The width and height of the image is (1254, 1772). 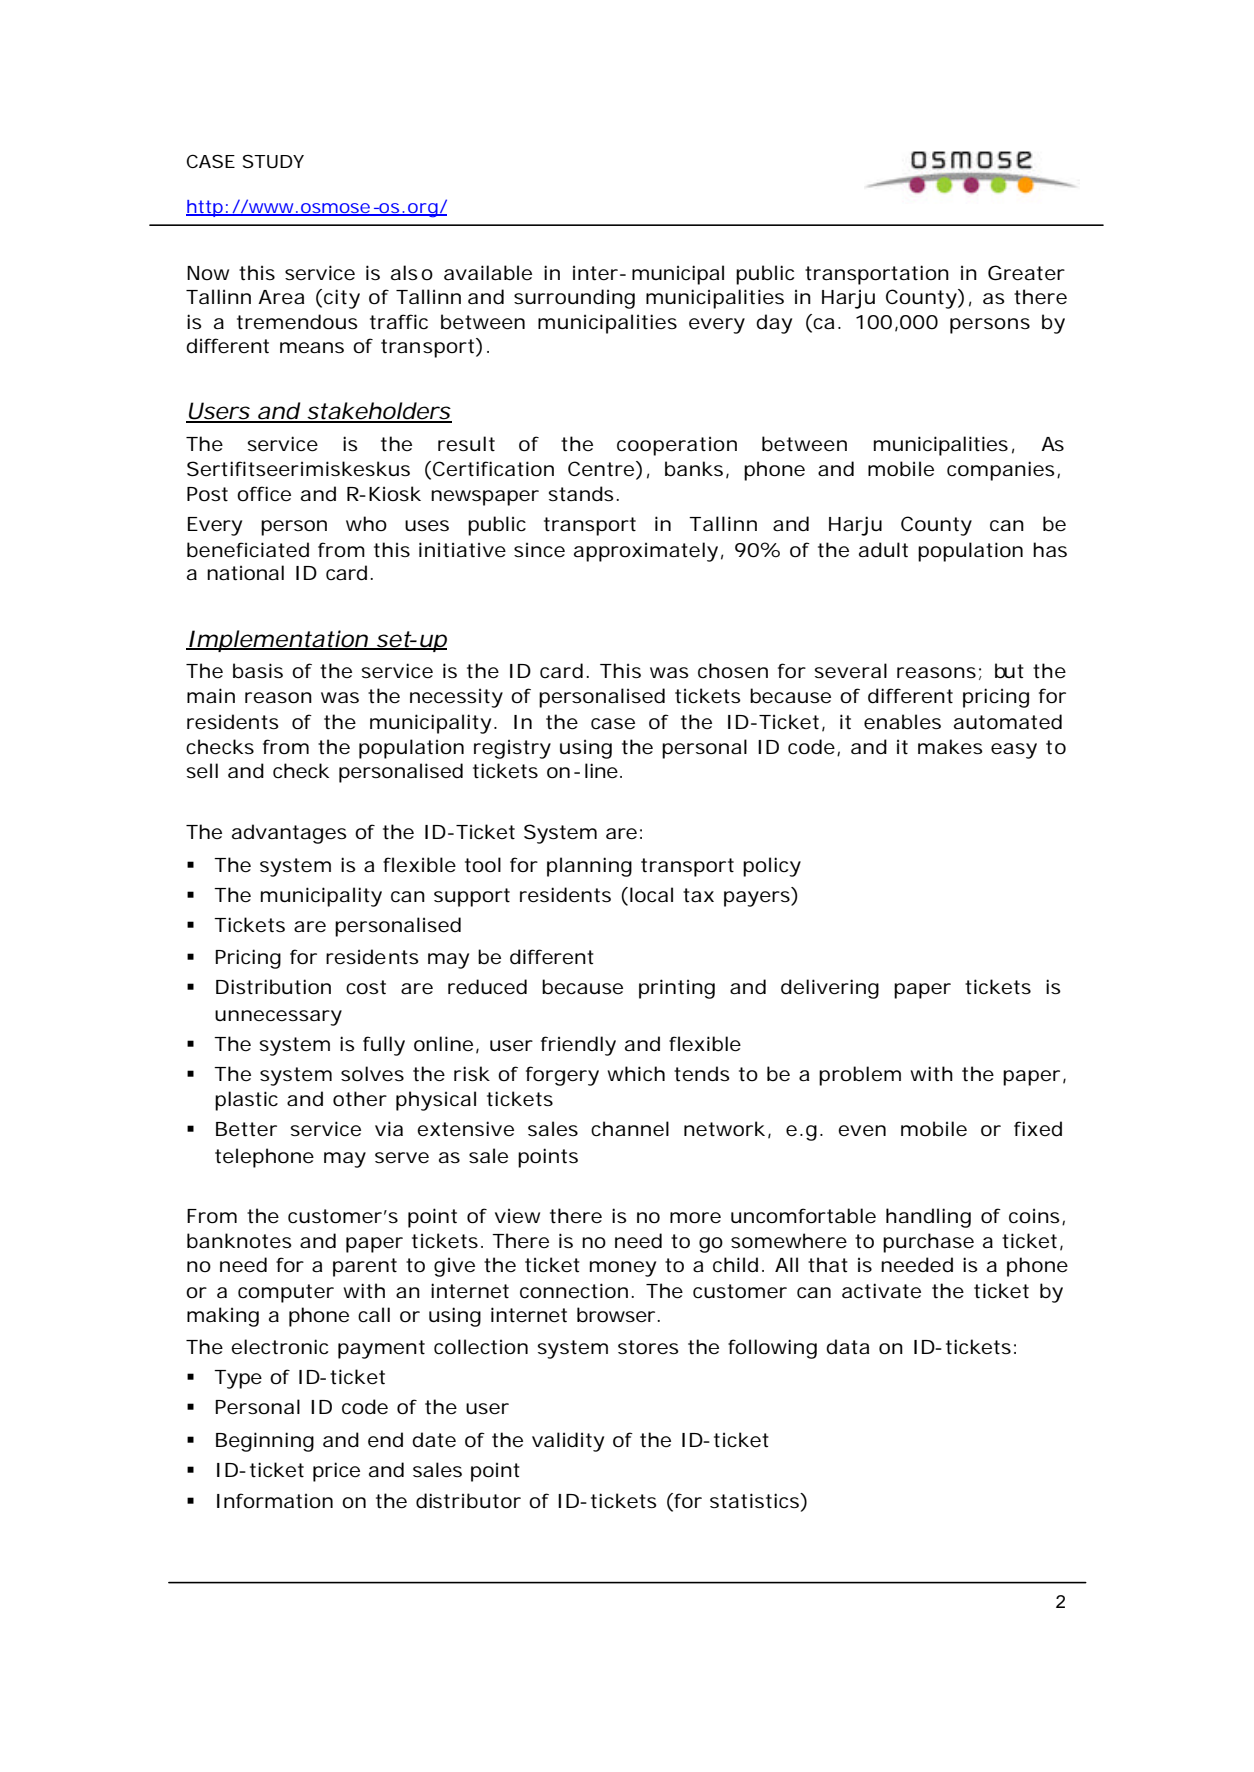 I want to click on planning, so click(x=589, y=867).
